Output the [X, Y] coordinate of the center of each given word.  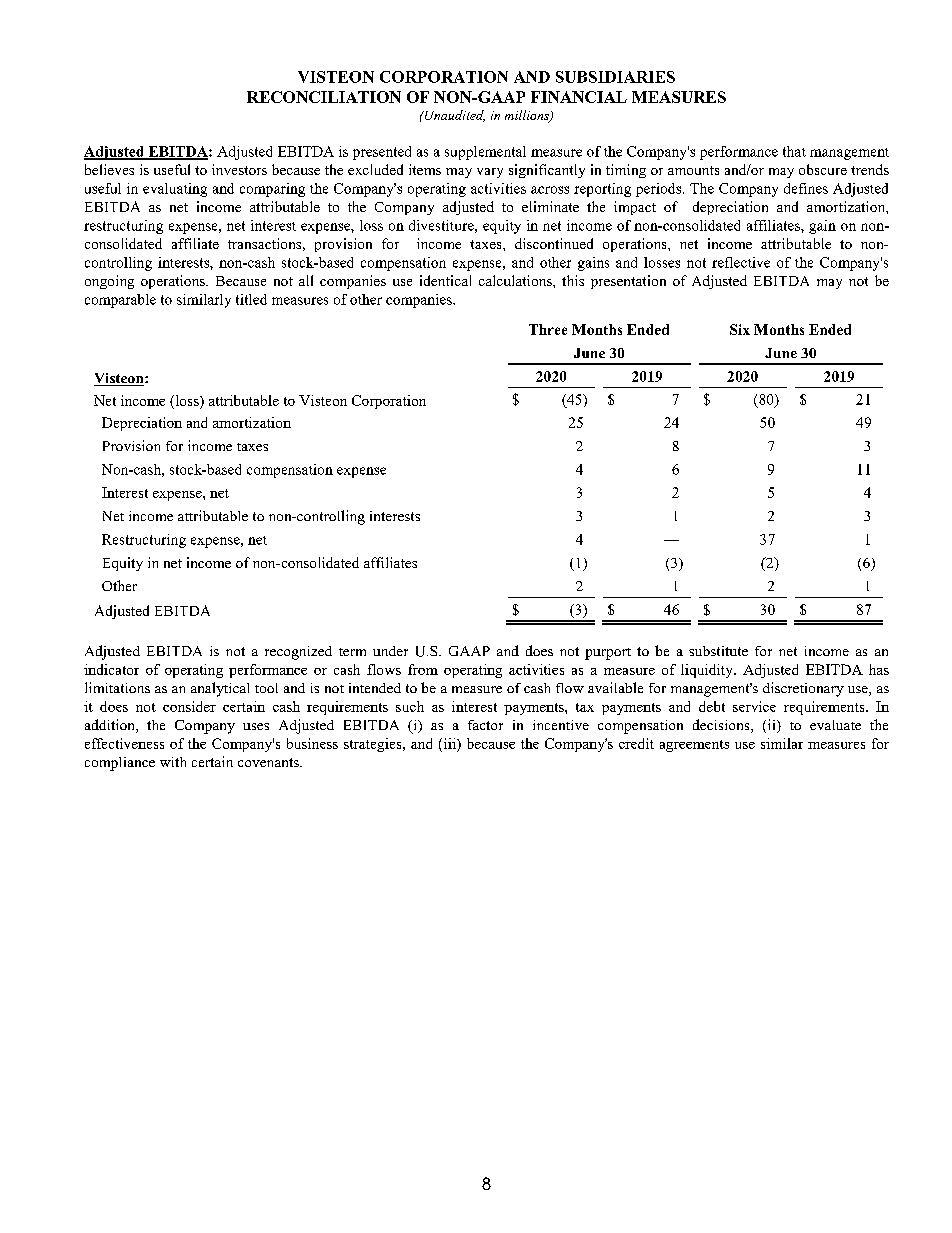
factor [485, 725]
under [390, 651]
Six [740, 329]
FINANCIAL [579, 97]
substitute [718, 651]
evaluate [835, 725]
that [794, 151]
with [173, 762]
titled [251, 299]
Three [548, 329]
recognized [298, 653]
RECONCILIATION [324, 97]
